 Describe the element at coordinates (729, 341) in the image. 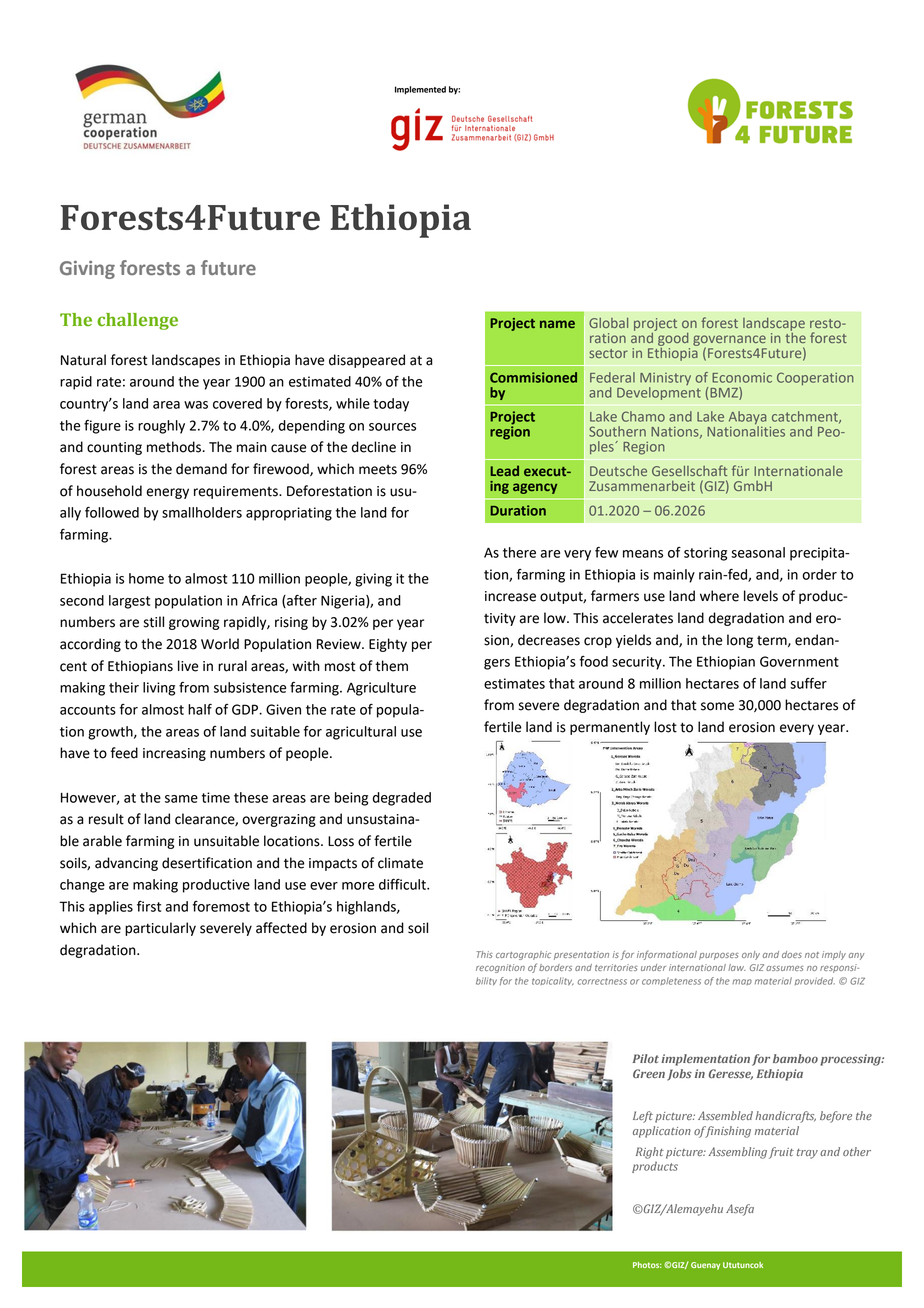

I see `governance` at that location.
